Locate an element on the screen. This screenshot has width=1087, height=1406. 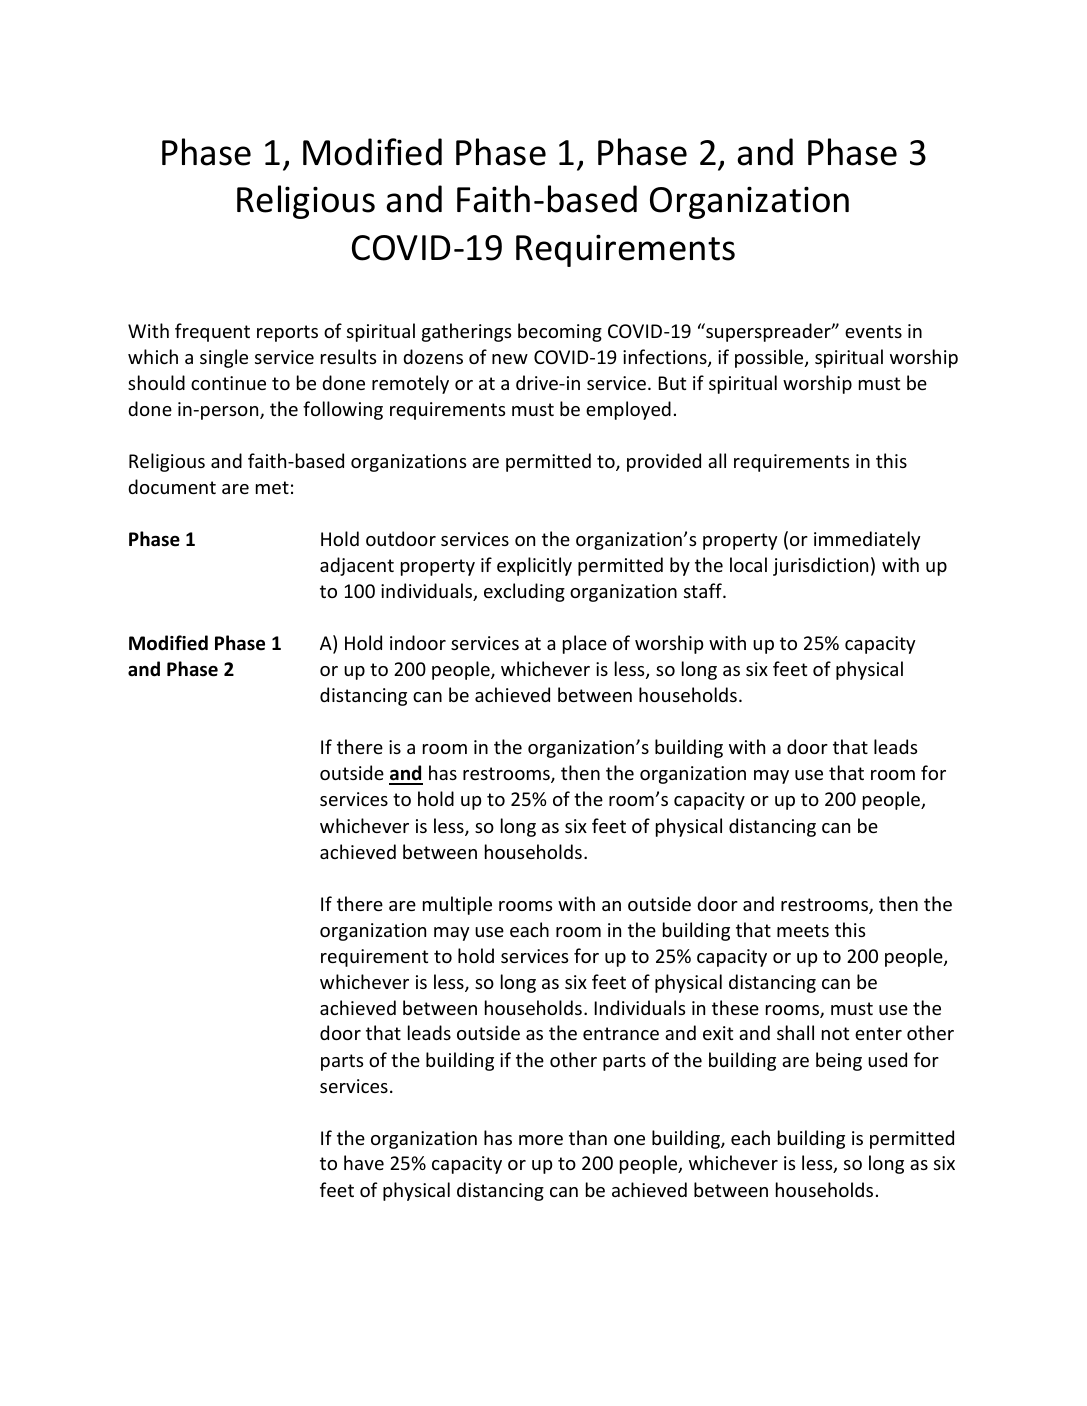
jurisdiction is located at coordinates (820, 566).
